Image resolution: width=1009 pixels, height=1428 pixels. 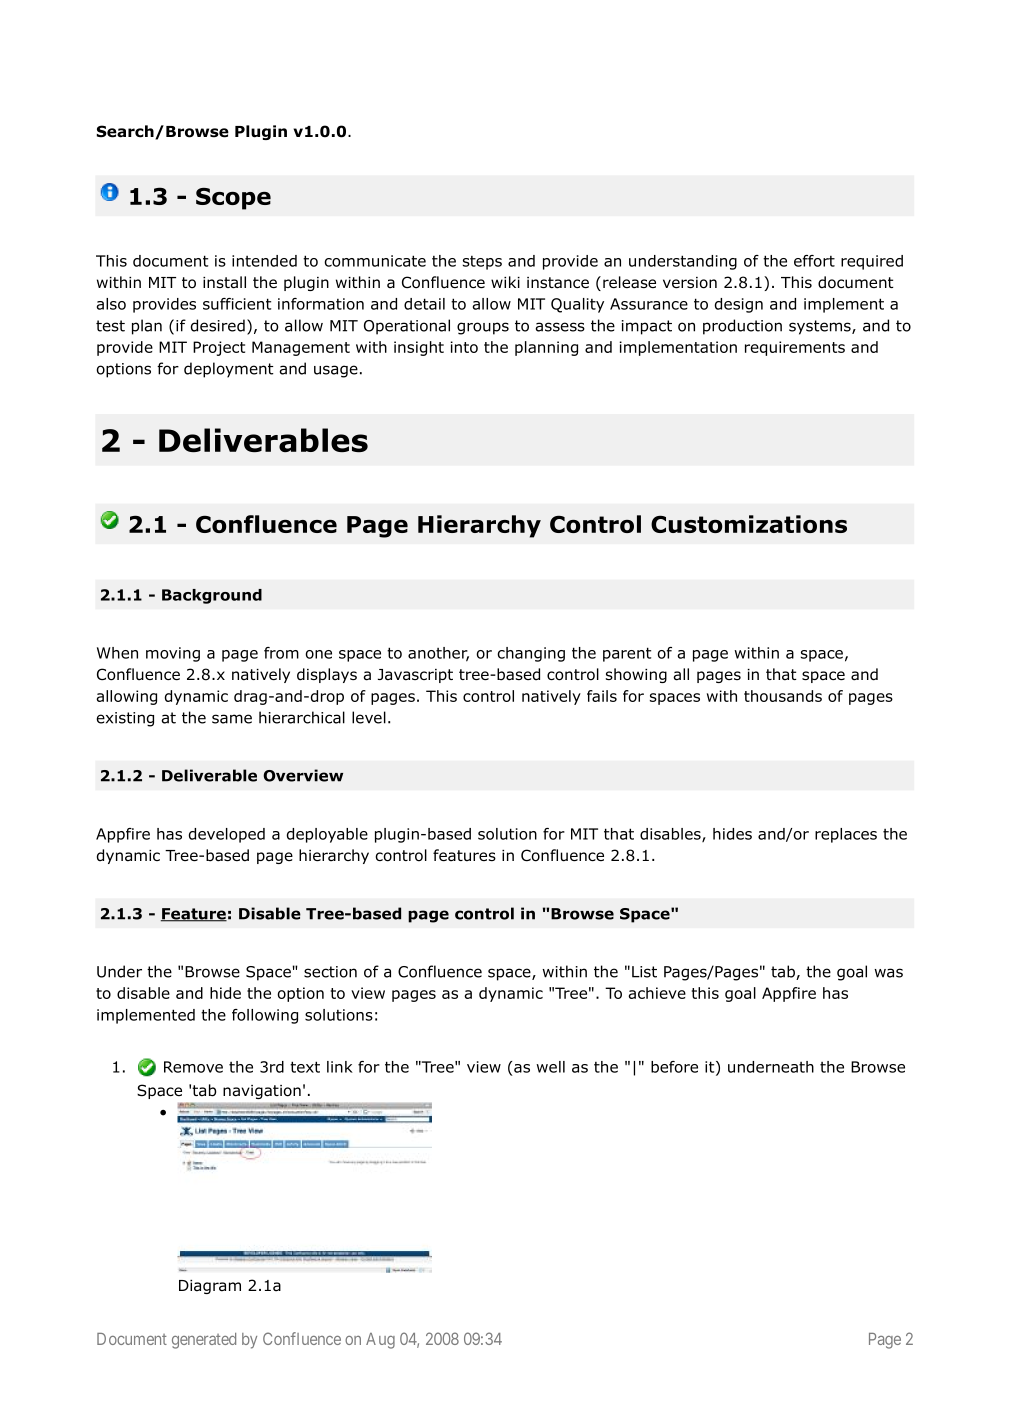 I want to click on effort, so click(x=814, y=261).
